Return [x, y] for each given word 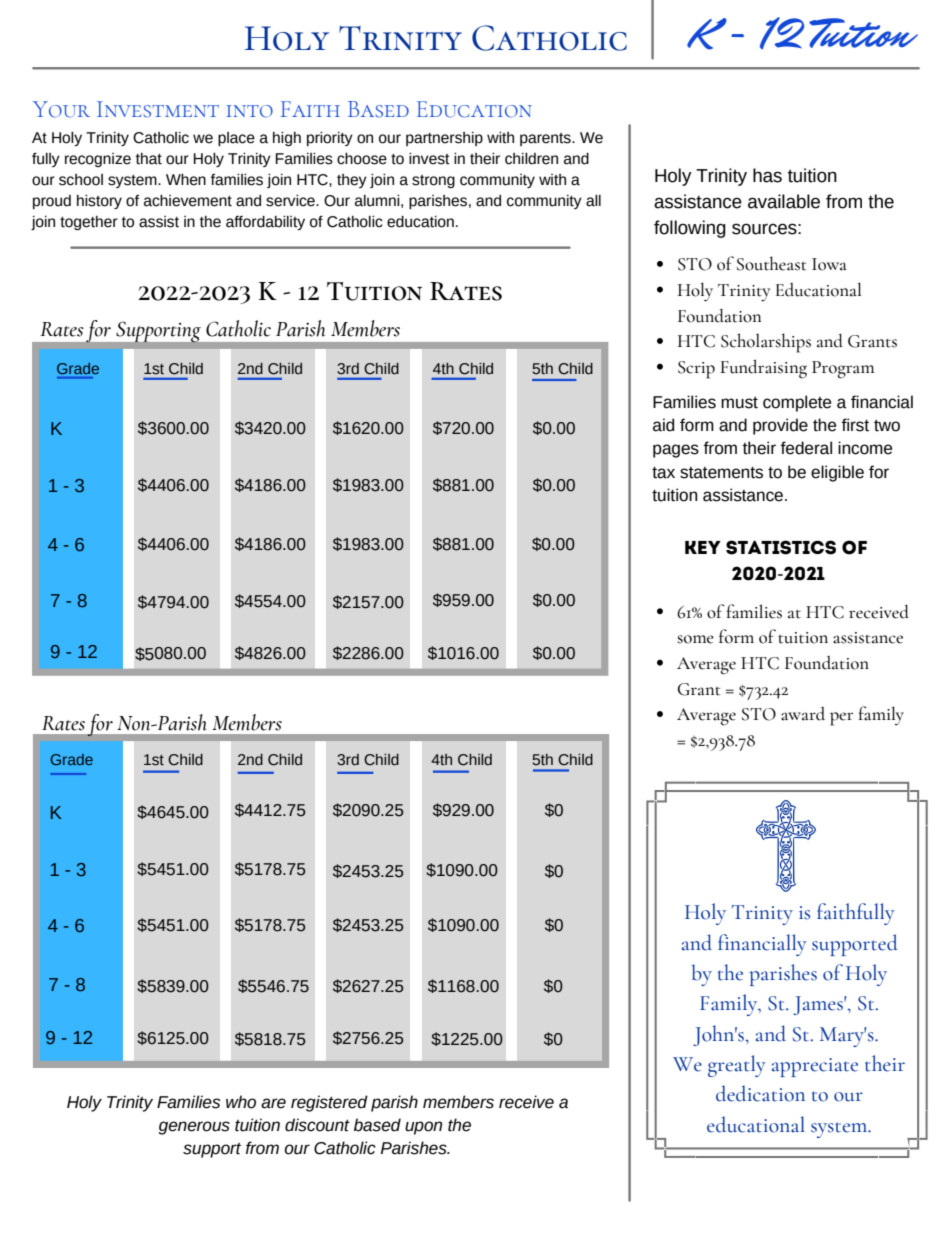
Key [703, 547]
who [241, 1102]
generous [194, 1128]
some [695, 639]
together [89, 223]
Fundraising [763, 369]
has [767, 175]
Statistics [781, 547]
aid [663, 425]
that [149, 159]
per [841, 719]
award [803, 714]
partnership [444, 139]
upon [423, 1128]
